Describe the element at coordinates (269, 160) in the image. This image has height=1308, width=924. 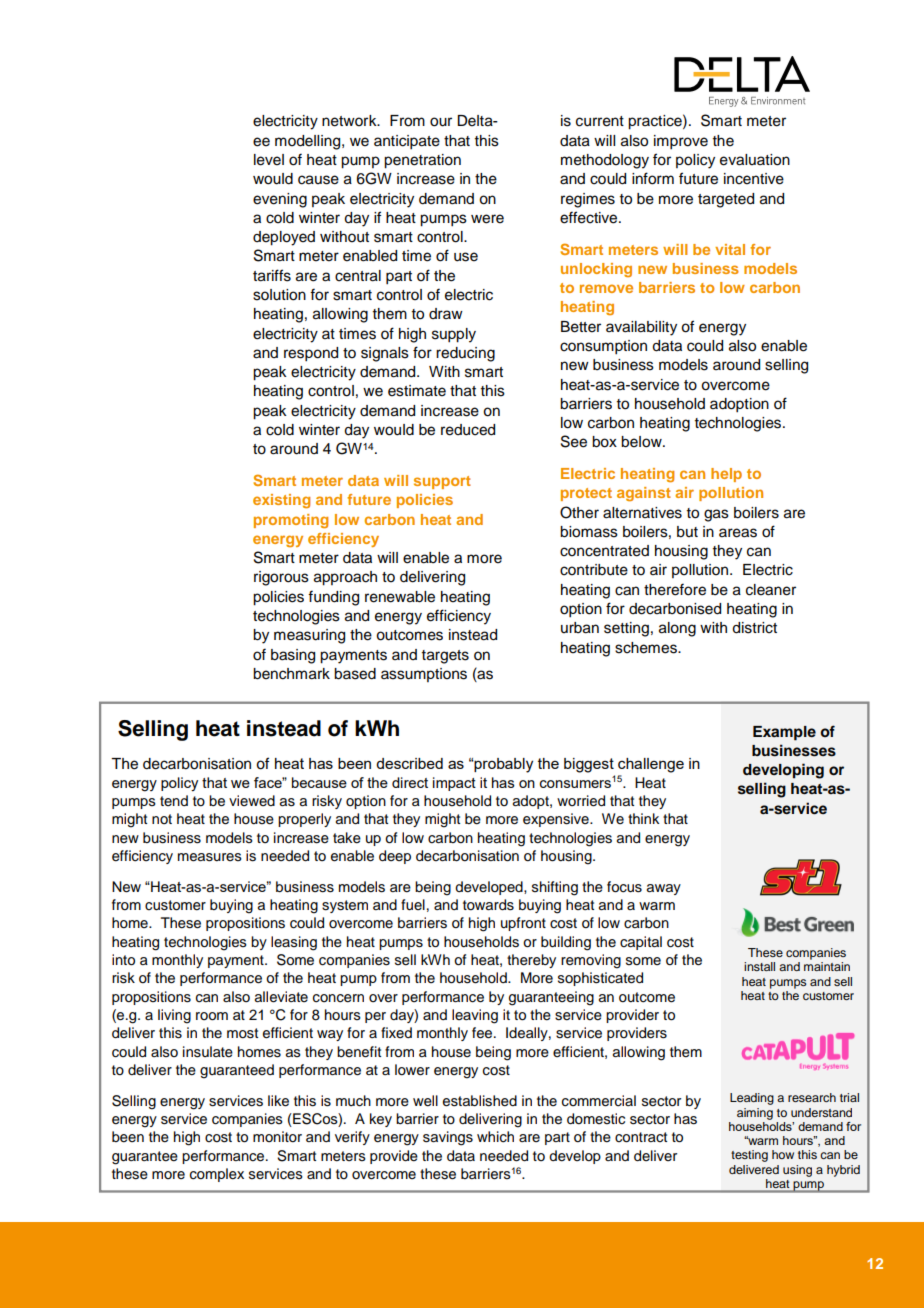
I see `level` at that location.
